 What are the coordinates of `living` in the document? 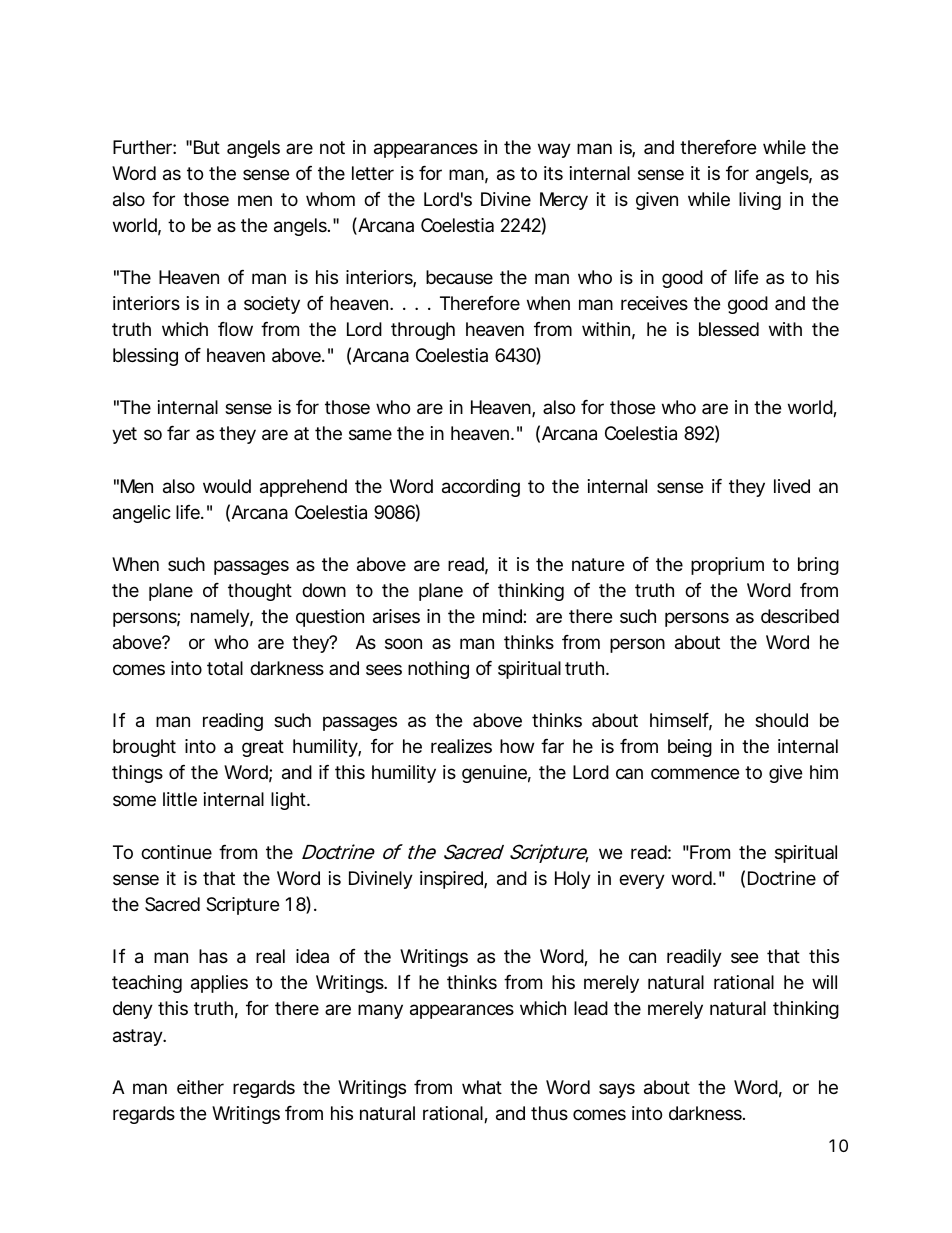 It's located at (760, 201).
